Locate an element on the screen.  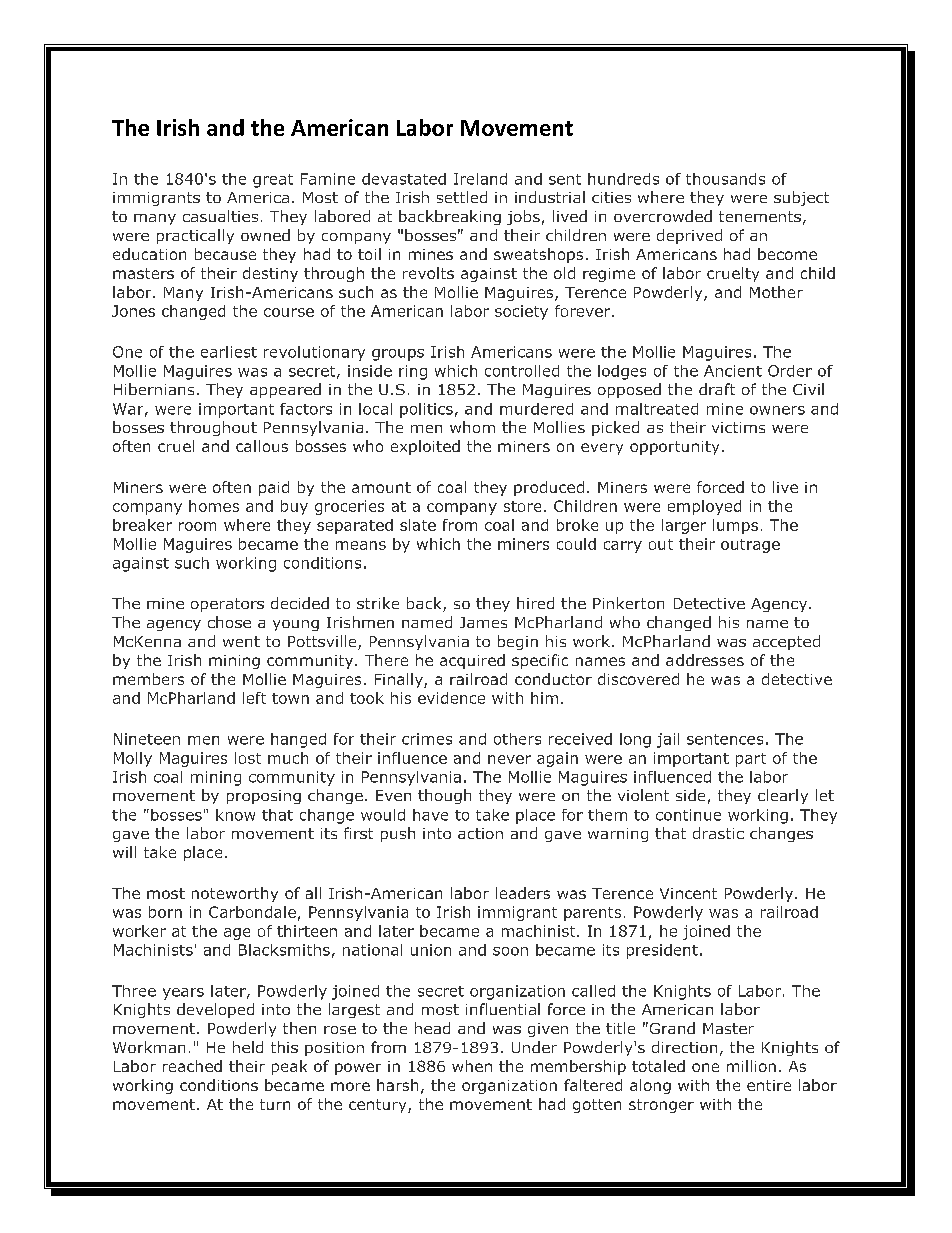
controlled is located at coordinates (522, 371).
